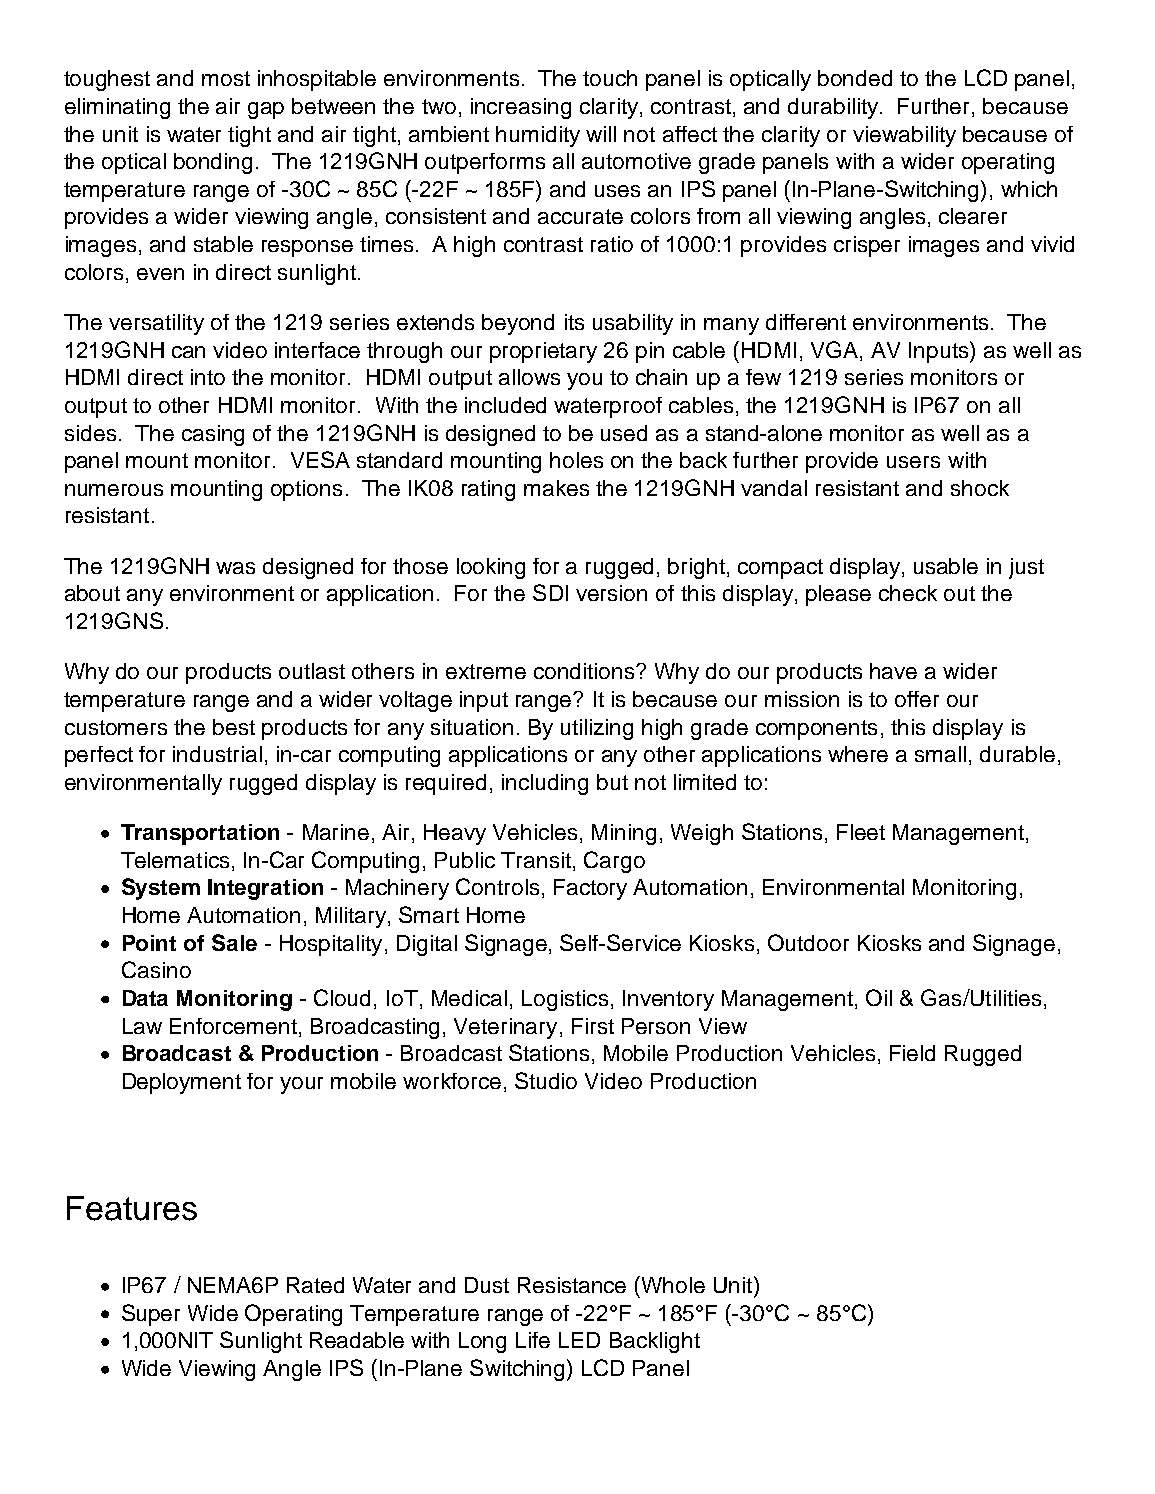 The width and height of the image is (1155, 1494). Describe the element at coordinates (601, 134) in the image. I see `will` at that location.
